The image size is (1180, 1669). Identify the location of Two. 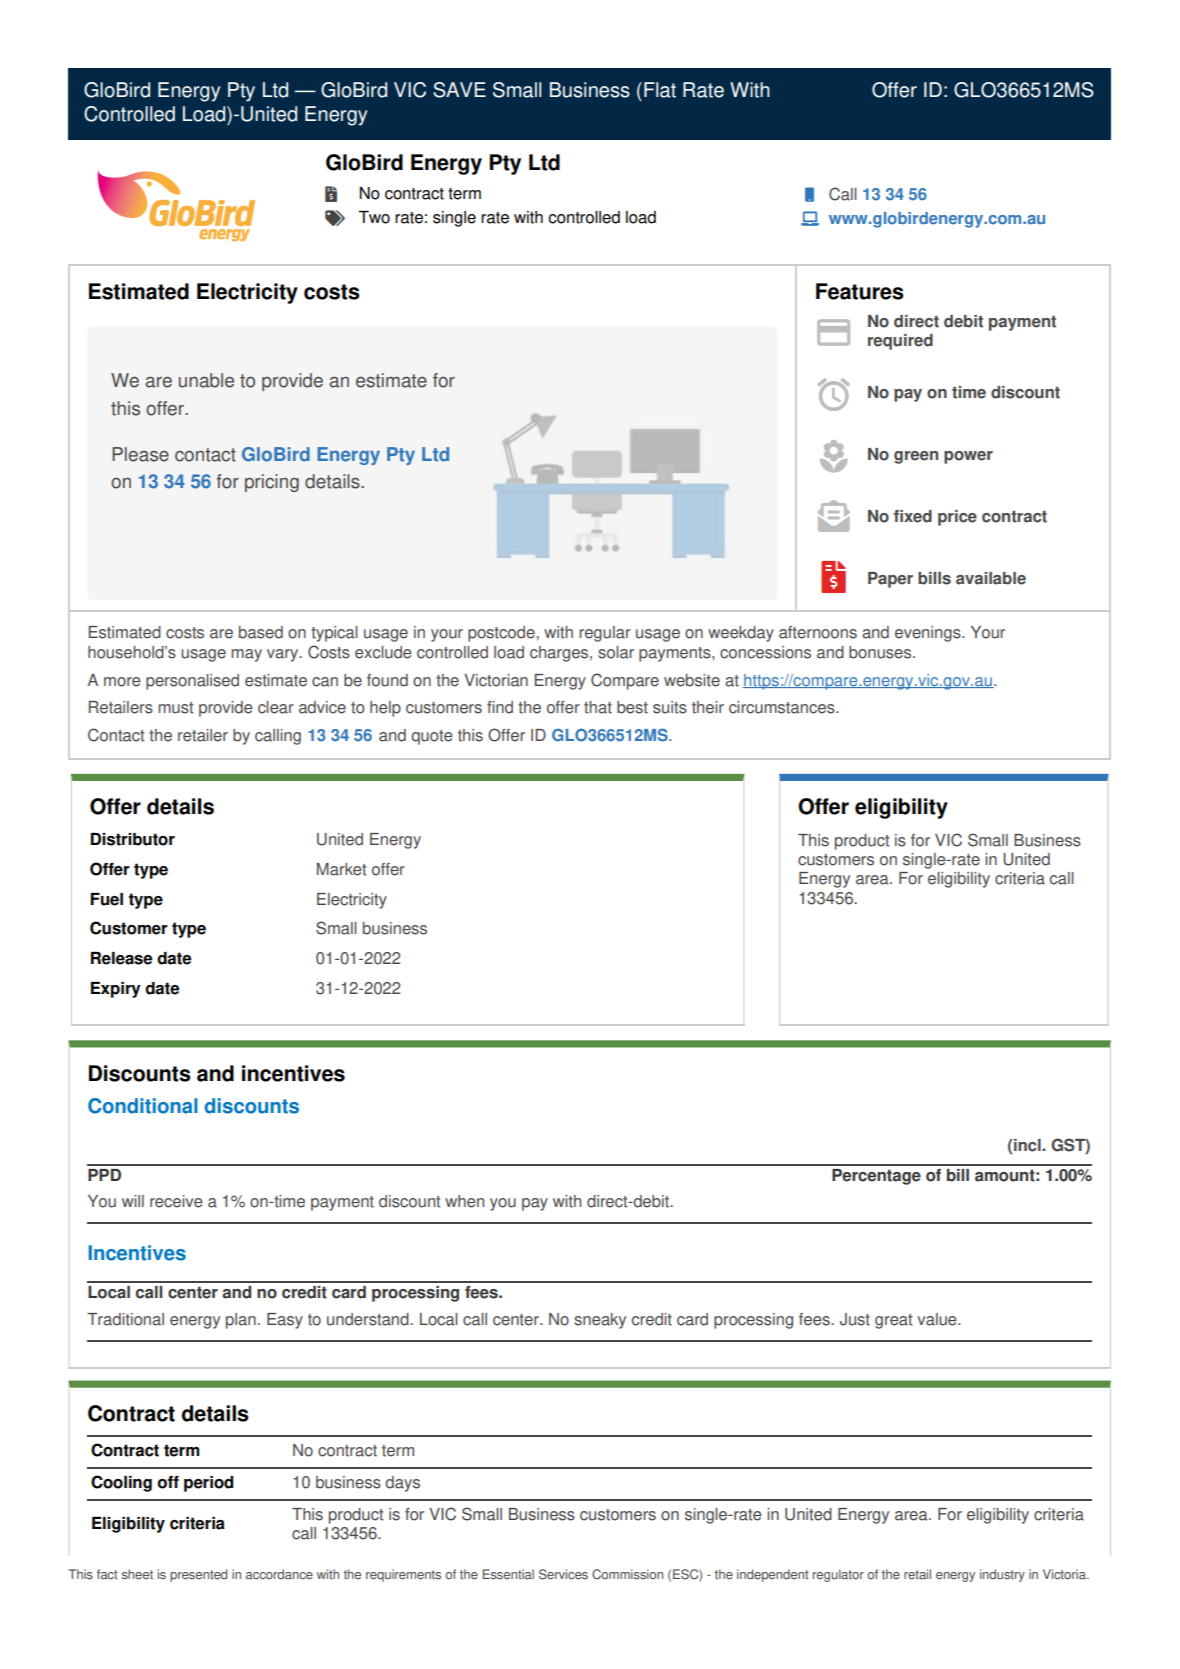
(374, 217).
